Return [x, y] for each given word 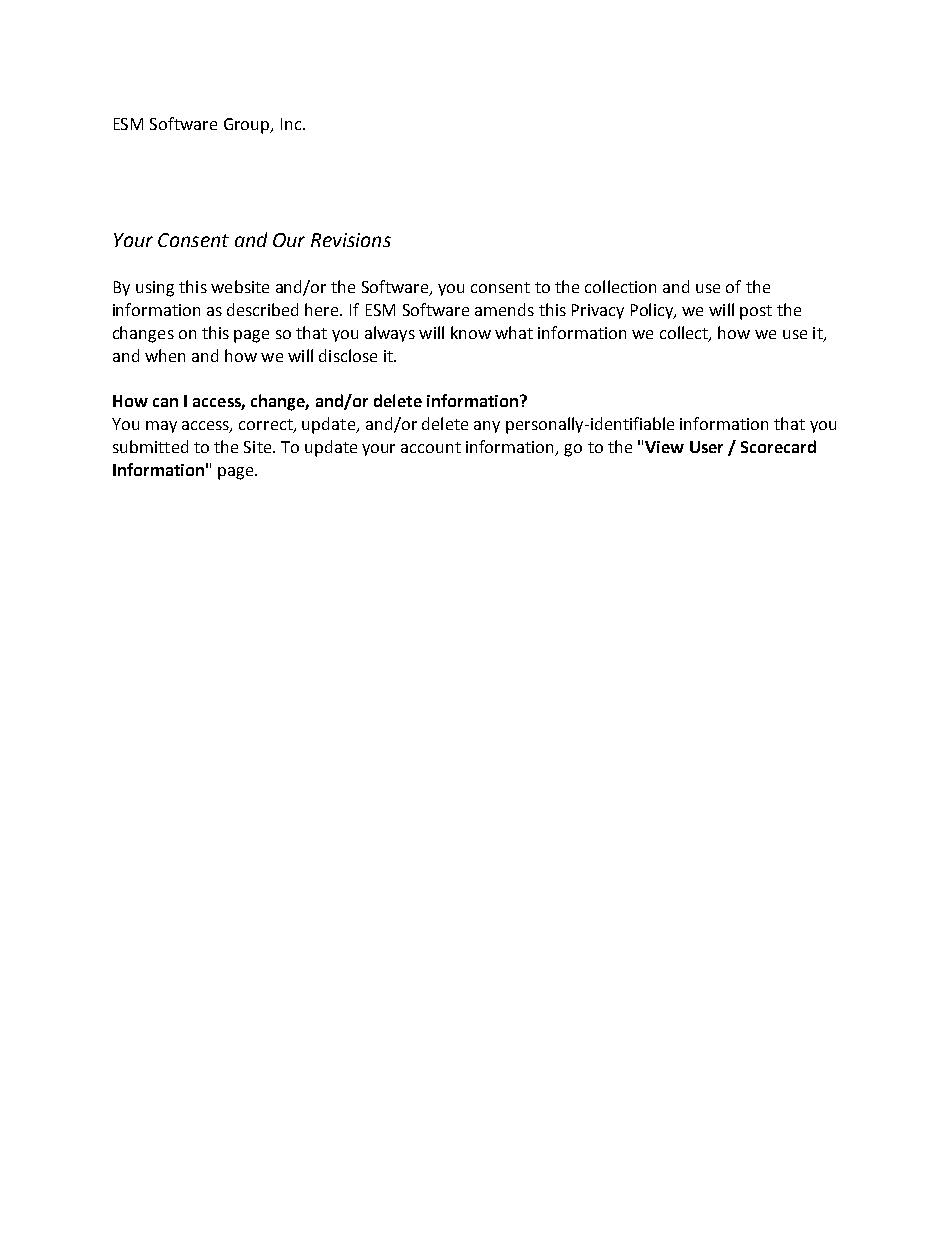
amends [504, 309]
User [706, 447]
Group [248, 126]
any [487, 427]
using [155, 289]
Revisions [351, 240]
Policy [653, 311]
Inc [292, 124]
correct [267, 426]
